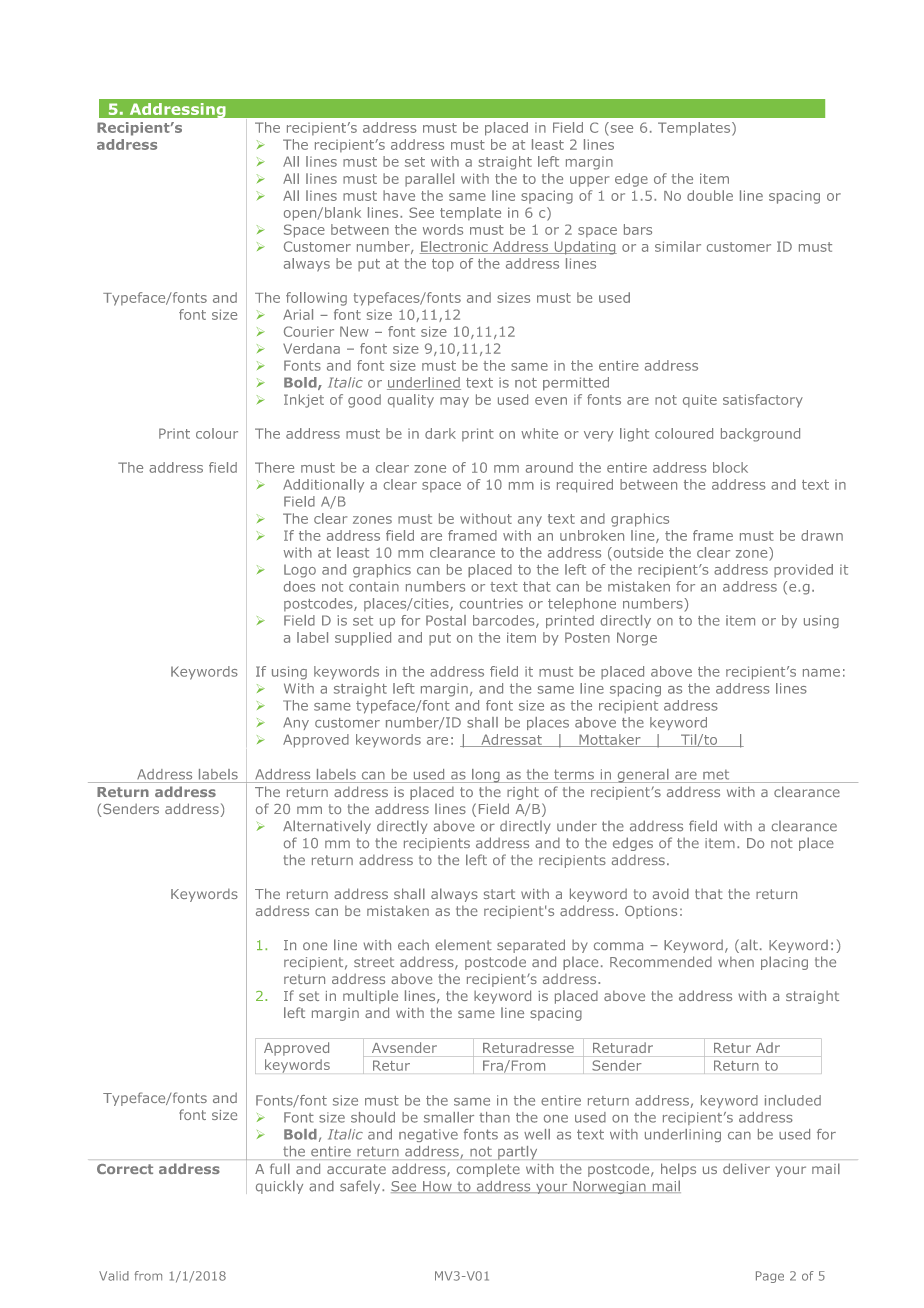 This page has height=1308, width=924. What do you see at coordinates (486, 776) in the page?
I see `long` at bounding box center [486, 776].
